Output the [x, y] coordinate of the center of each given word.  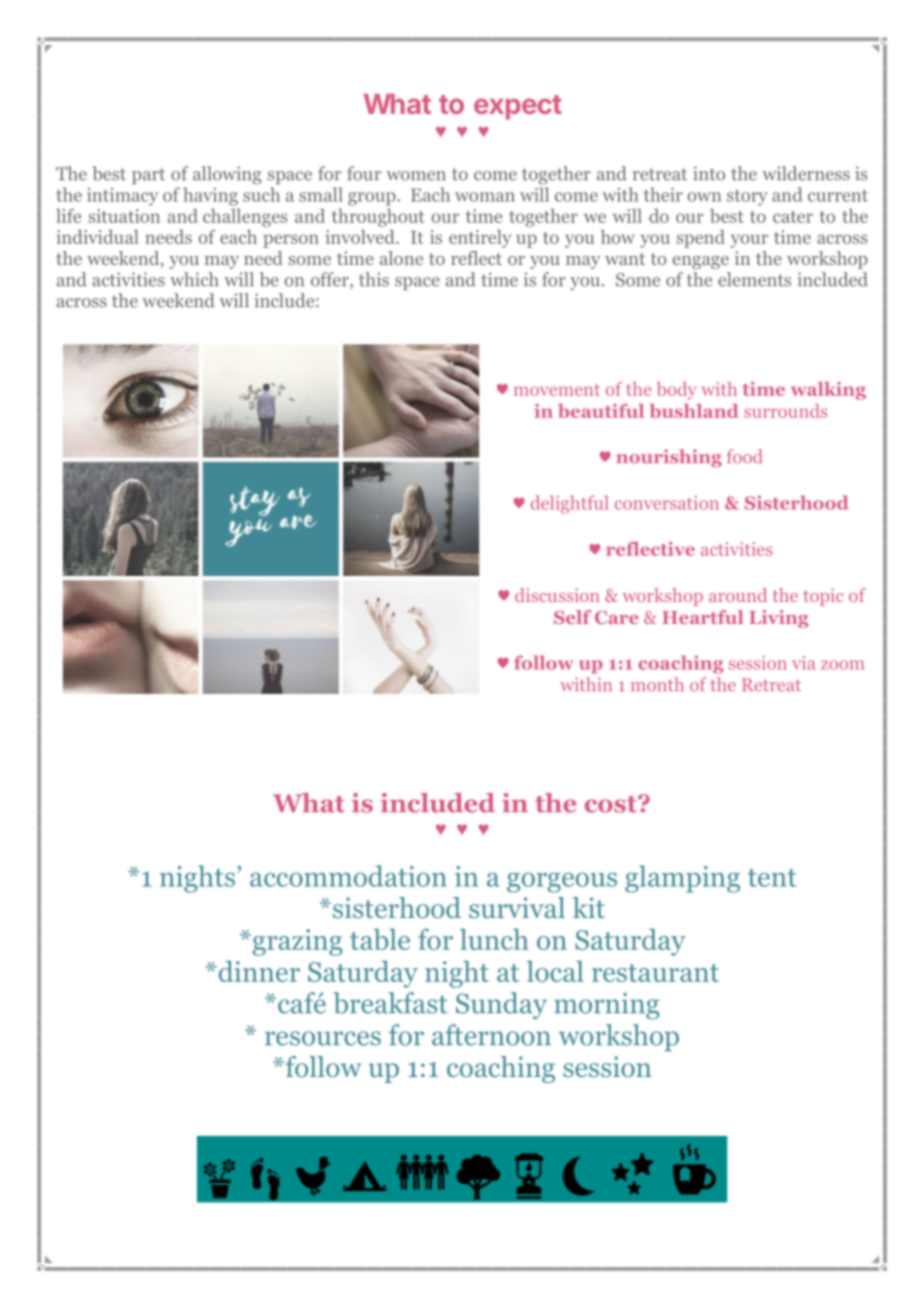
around [738, 595]
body [677, 391]
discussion [557, 595]
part [148, 176]
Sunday [501, 1005]
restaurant [655, 973]
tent [772, 878]
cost [612, 804]
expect [518, 107]
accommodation [348, 876]
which [194, 279]
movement [557, 390]
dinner [258, 971]
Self [572, 617]
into [709, 173]
